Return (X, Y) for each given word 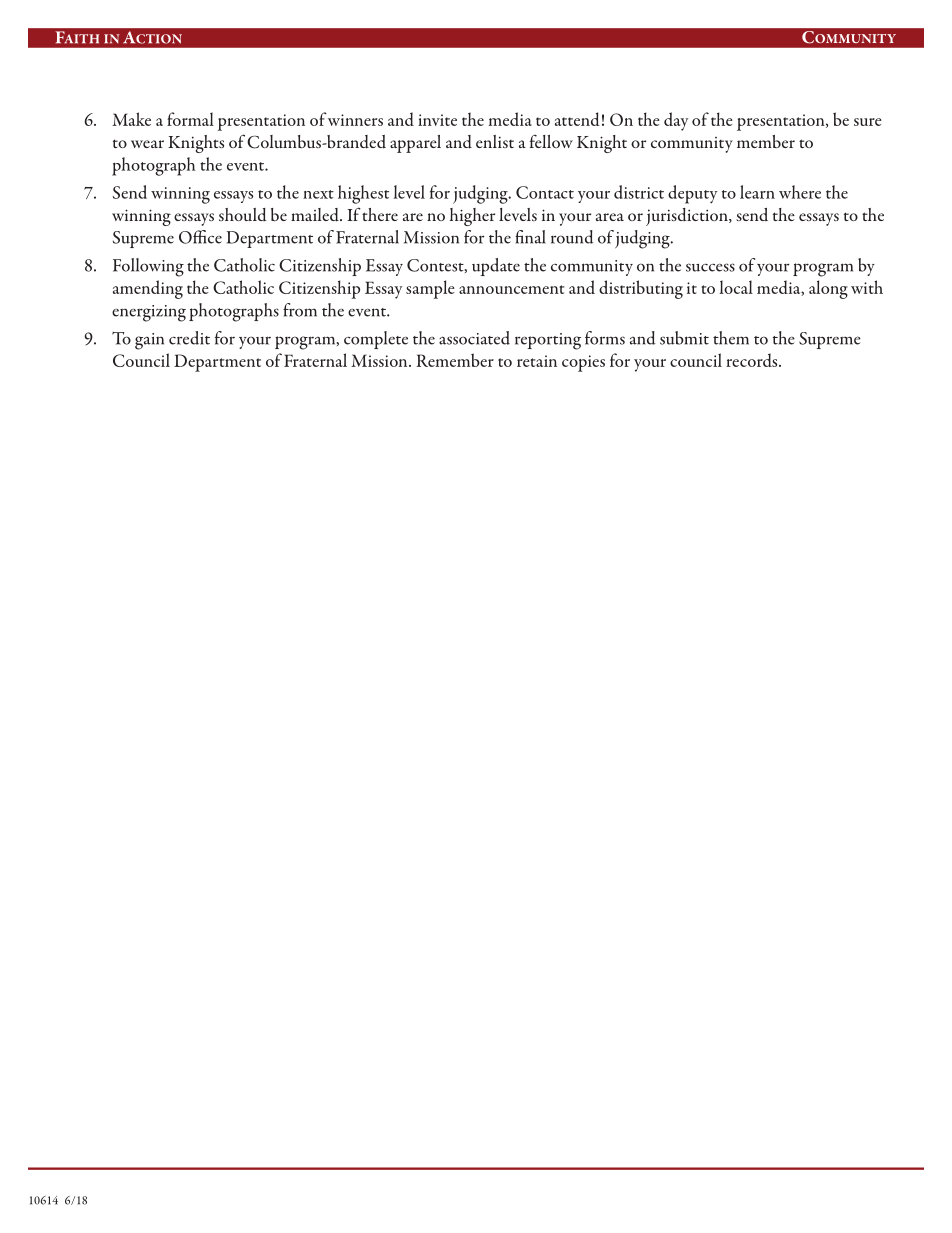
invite (437, 120)
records (753, 360)
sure (868, 122)
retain (537, 361)
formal (190, 119)
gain (149, 341)
